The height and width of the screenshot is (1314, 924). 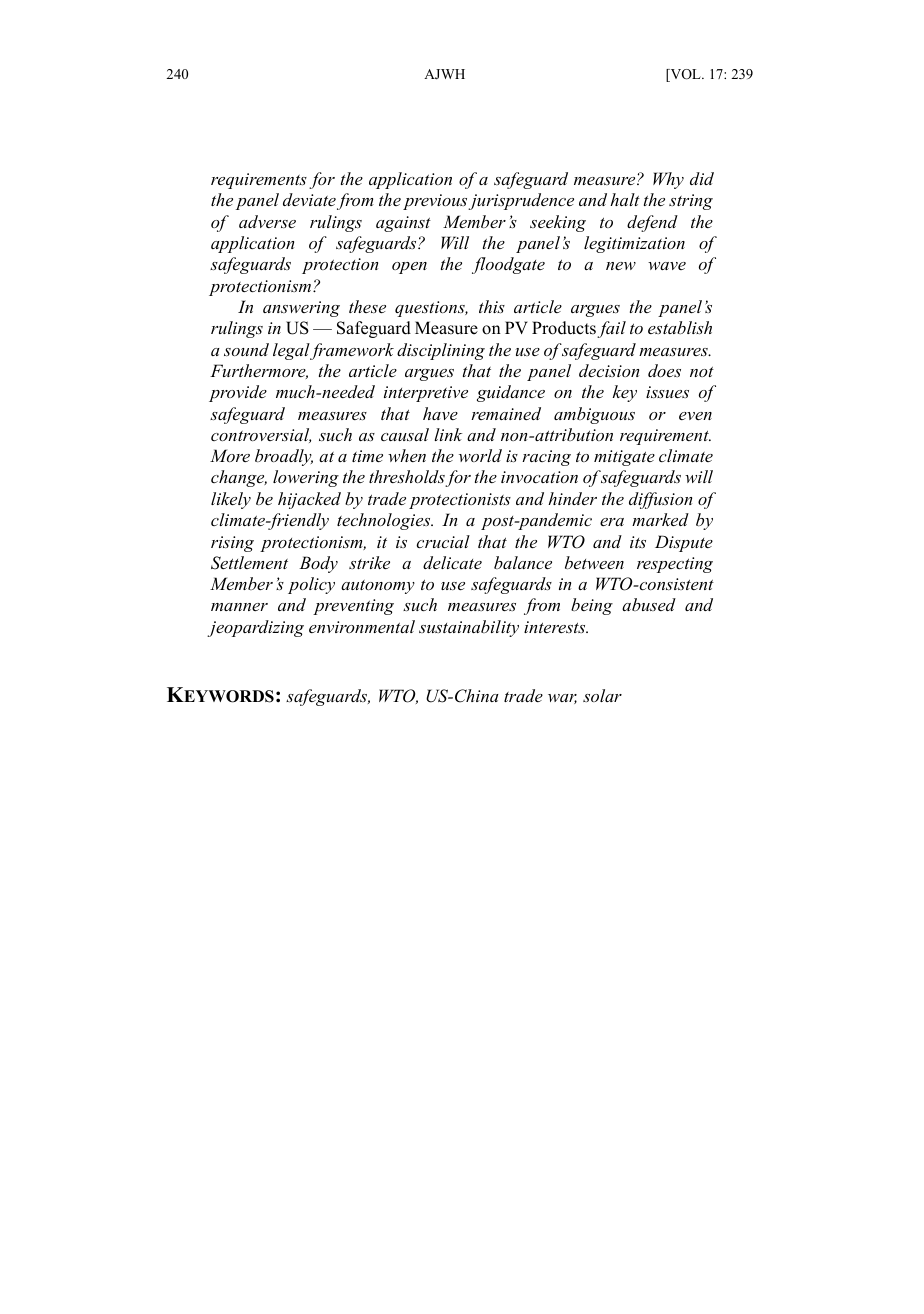 I want to click on interpretive, so click(x=426, y=394).
